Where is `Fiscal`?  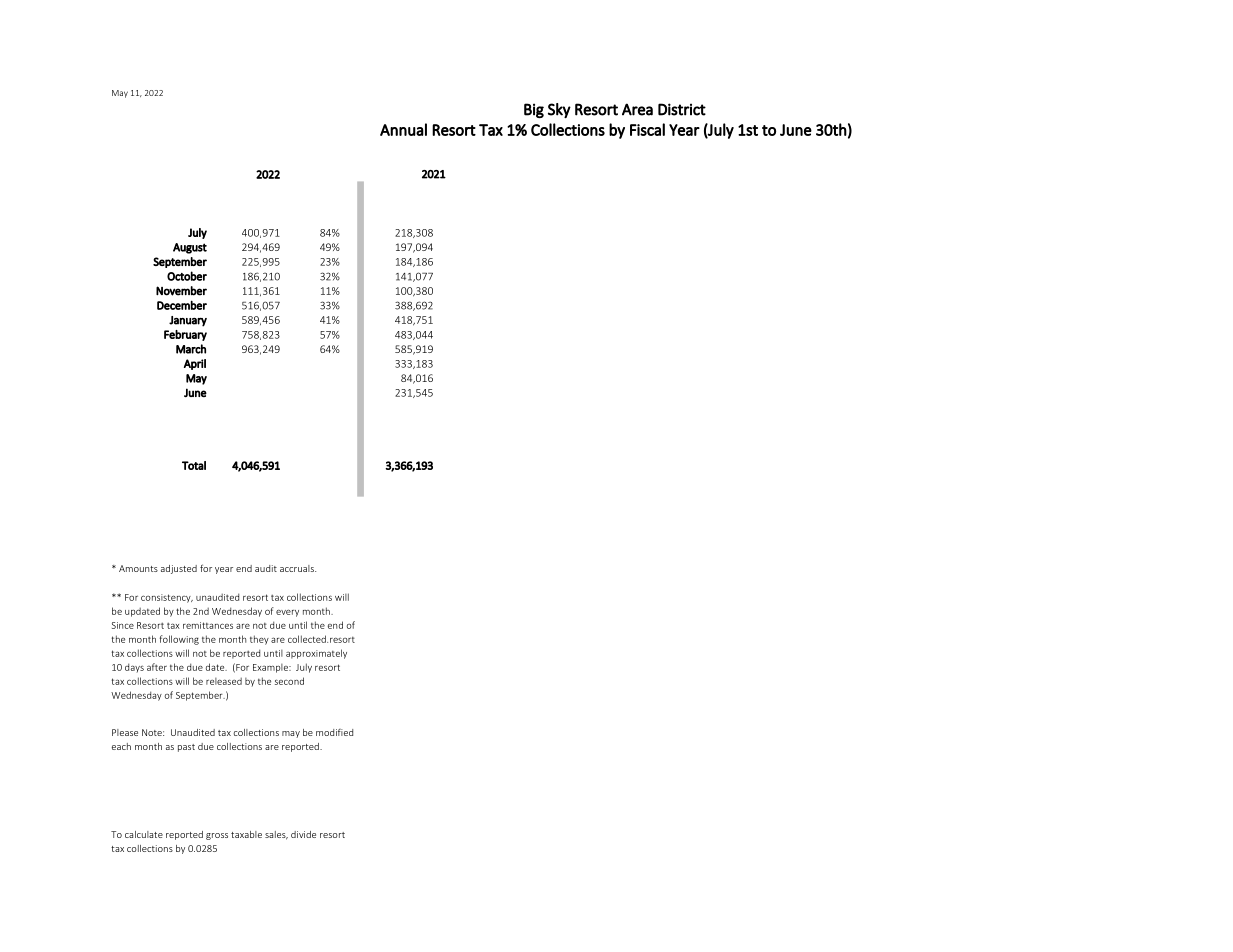
Fiscal is located at coordinates (647, 129).
